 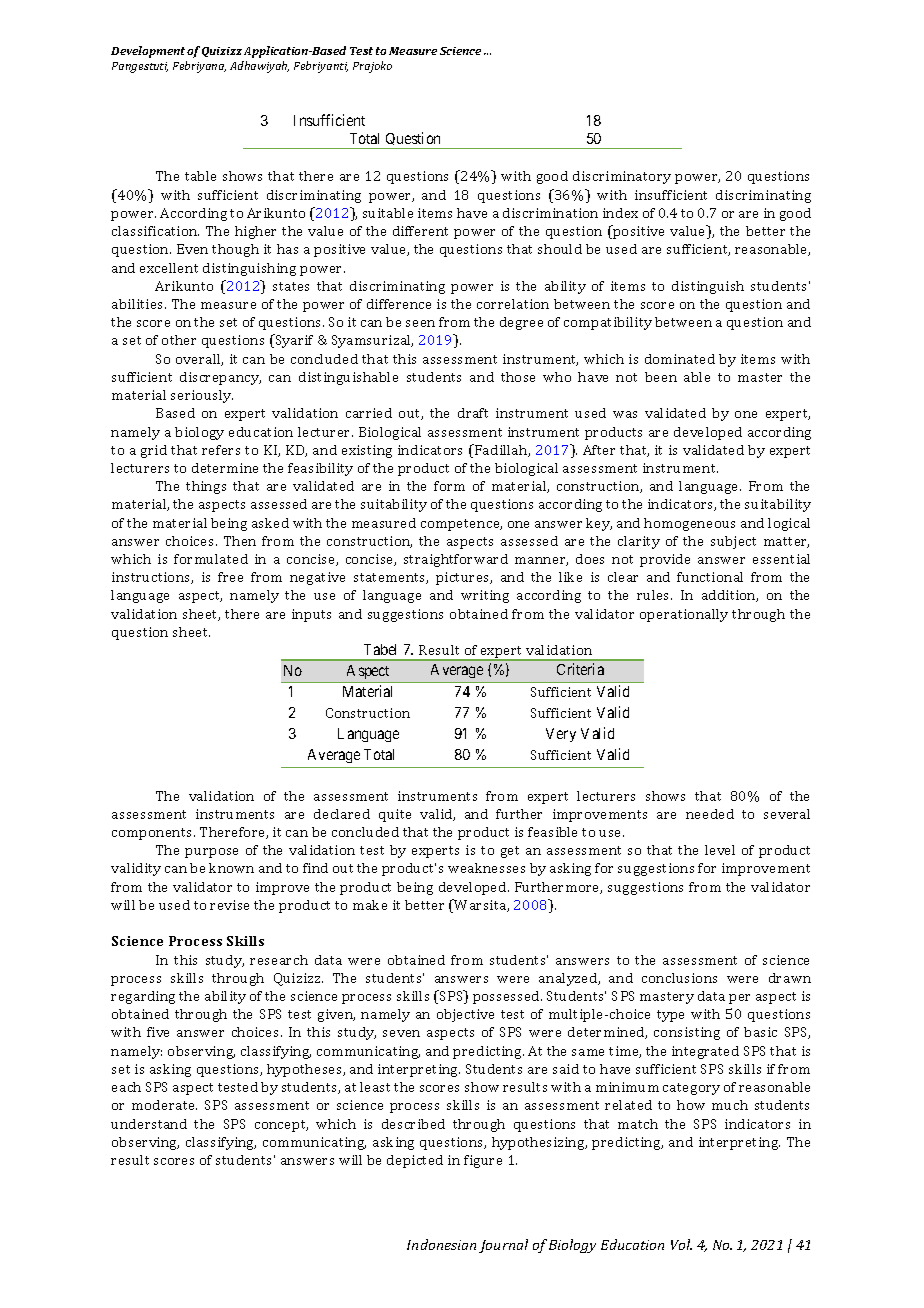 I want to click on homogeneous, so click(x=689, y=524).
